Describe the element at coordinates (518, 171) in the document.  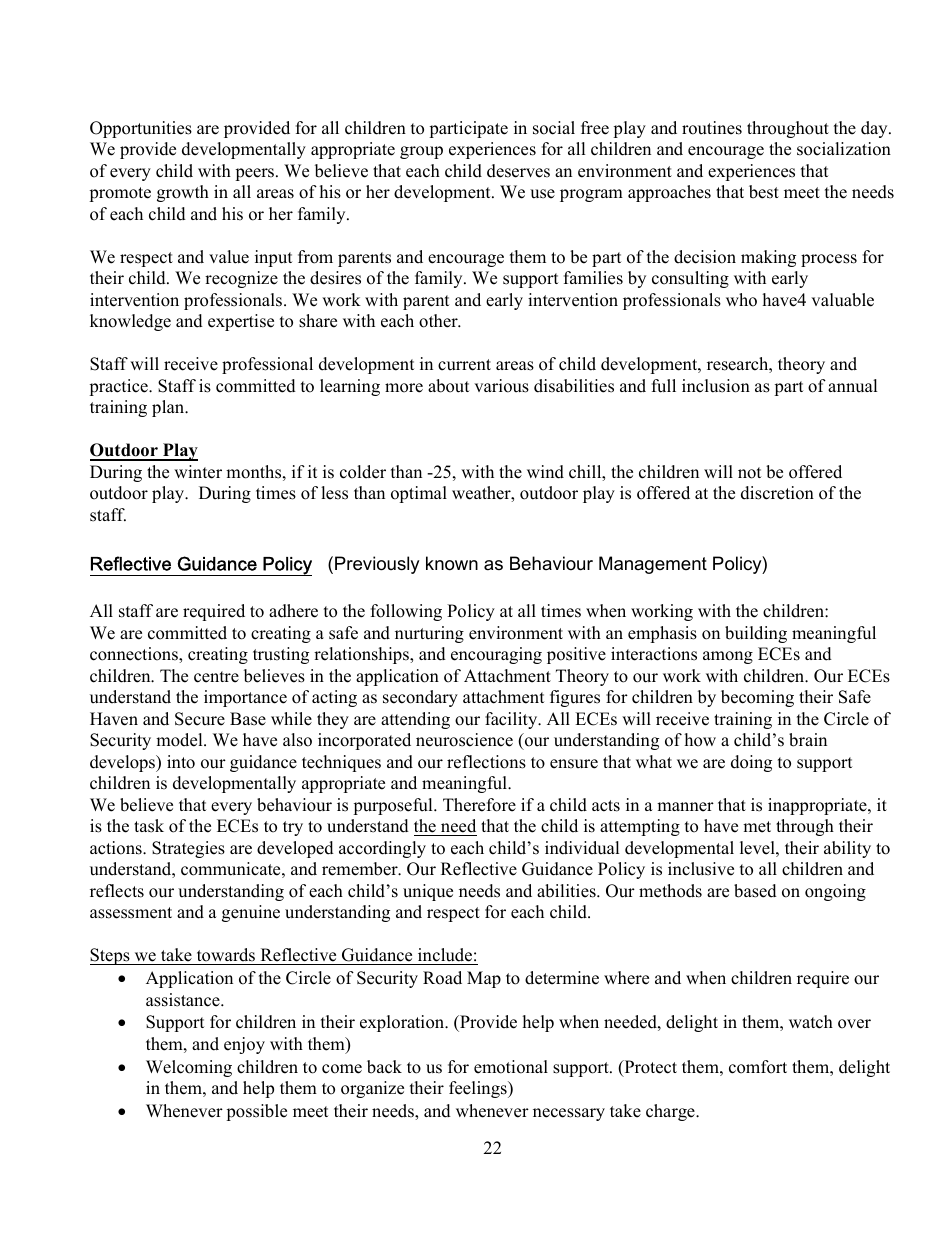
I see `deserves` at that location.
